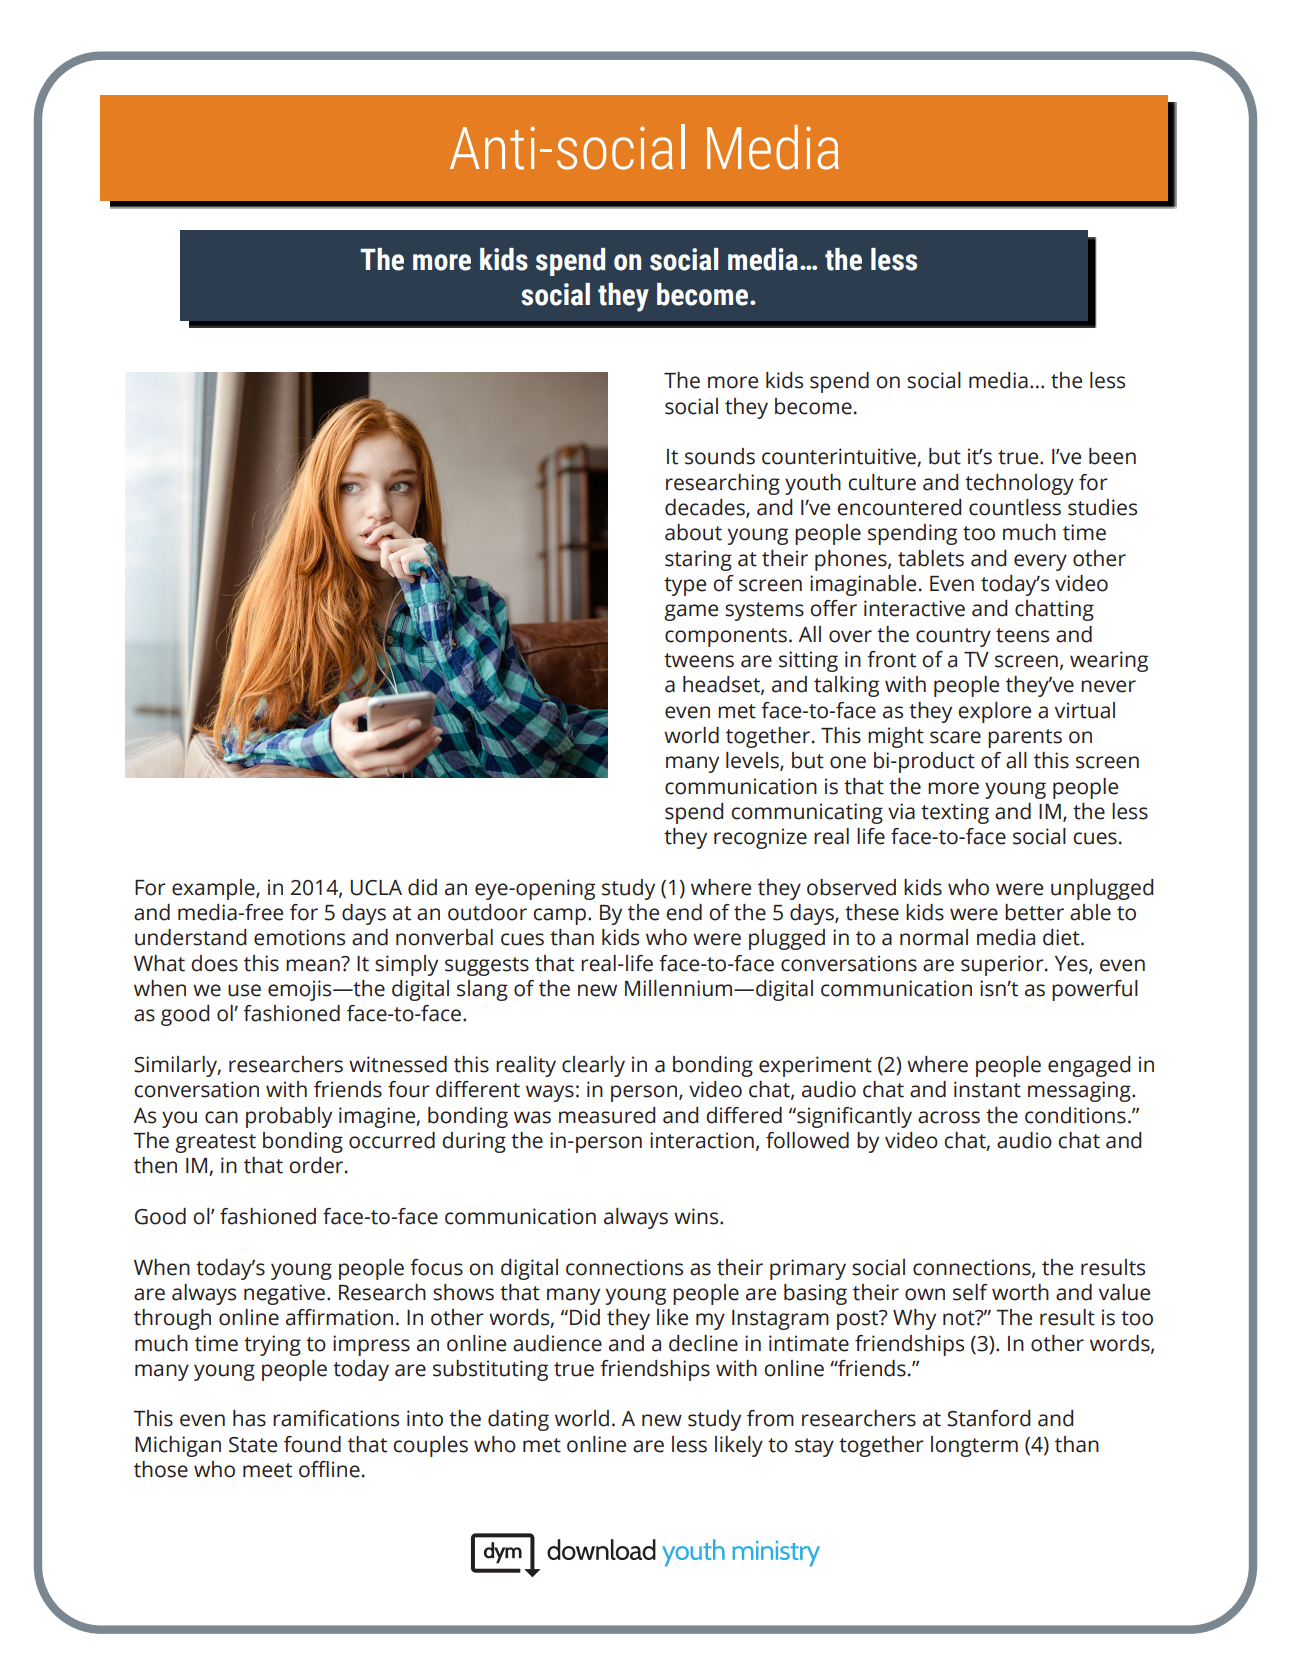  What do you see at coordinates (987, 1089) in the document?
I see `instant` at bounding box center [987, 1089].
